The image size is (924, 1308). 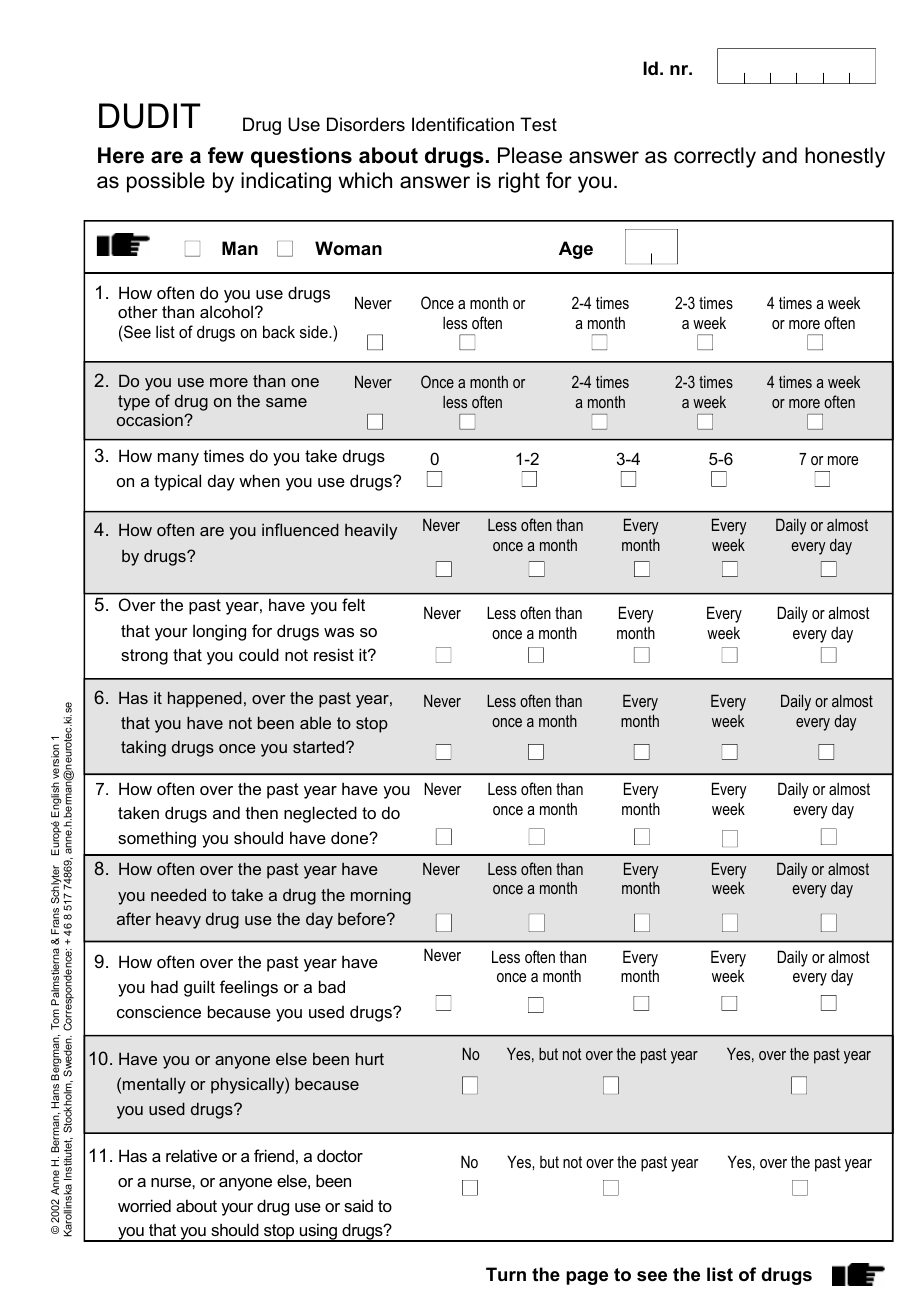 What do you see at coordinates (334, 654) in the image?
I see `resist` at bounding box center [334, 654].
